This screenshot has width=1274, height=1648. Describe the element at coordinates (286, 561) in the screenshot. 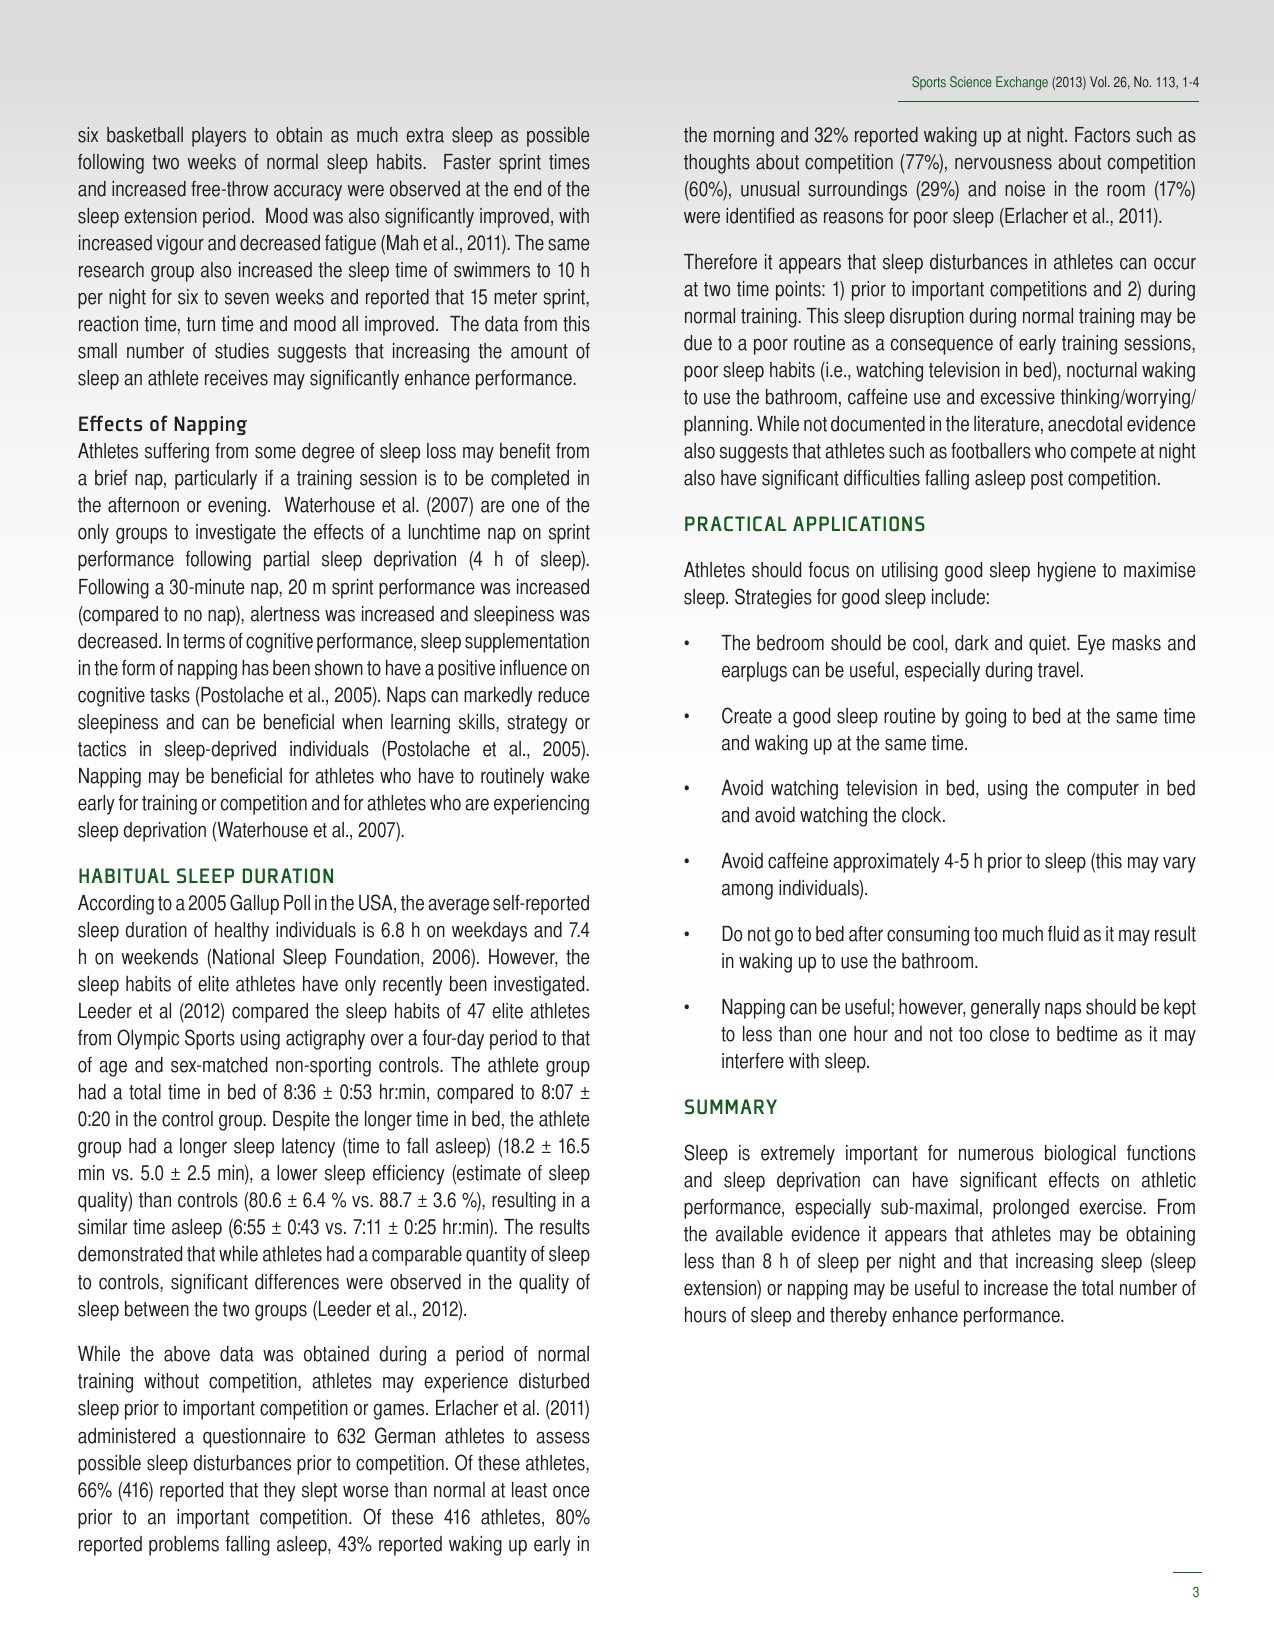

I see `partial` at that location.
